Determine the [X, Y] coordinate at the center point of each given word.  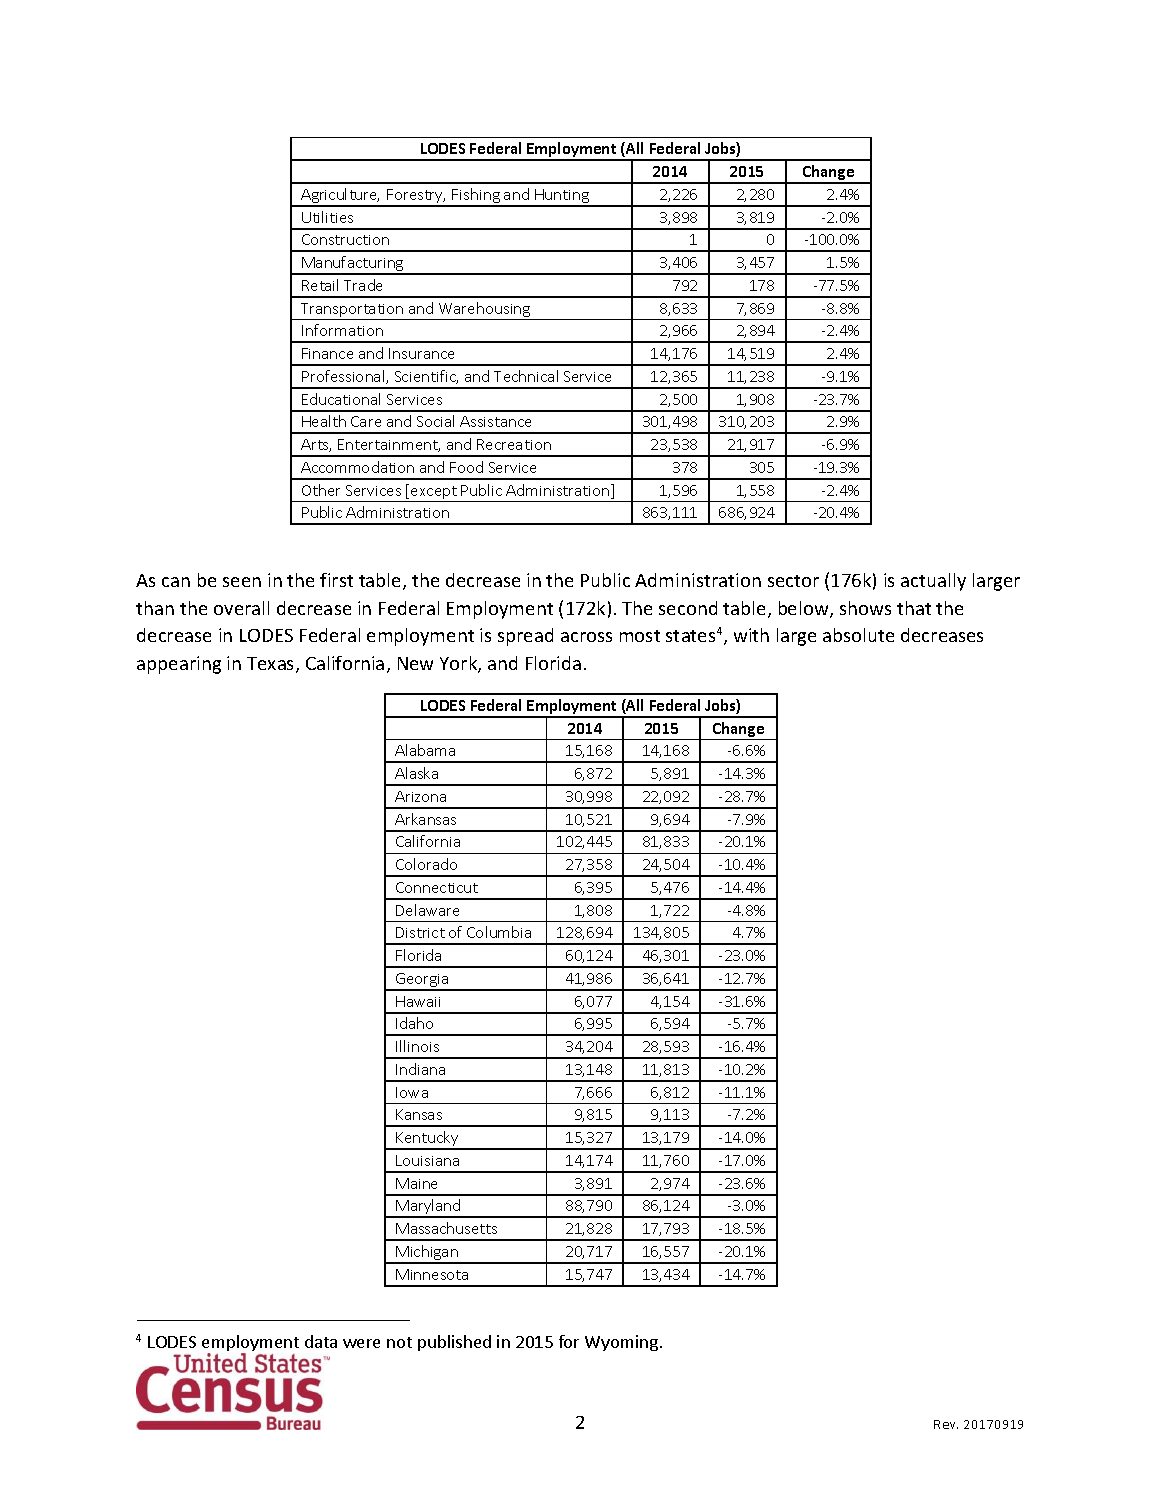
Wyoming [623, 1343]
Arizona [420, 796]
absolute [858, 635]
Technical [526, 376]
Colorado [426, 864]
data [321, 1341]
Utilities [327, 217]
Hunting [562, 197]
